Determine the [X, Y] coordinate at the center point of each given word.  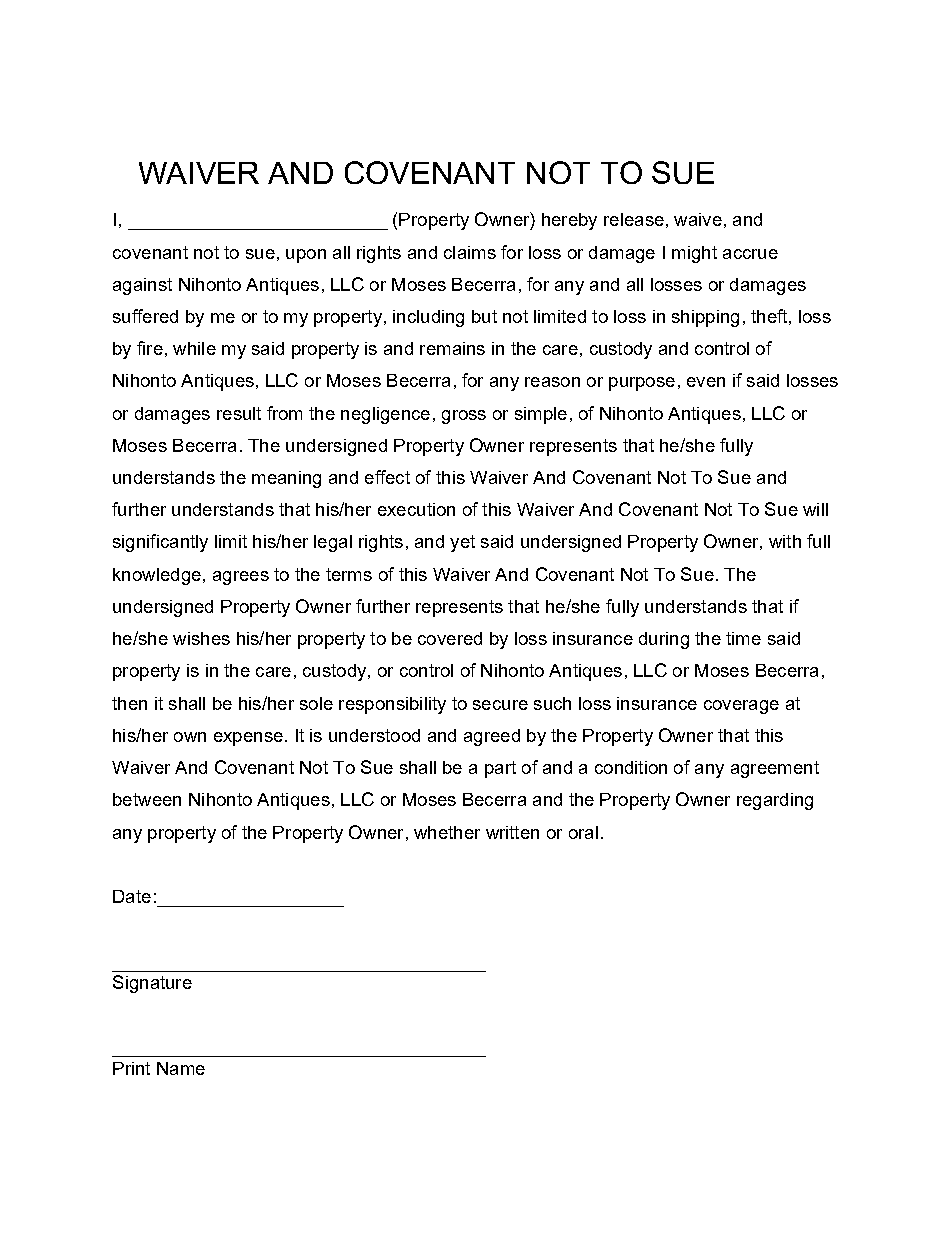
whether [447, 832]
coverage [741, 707]
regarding [775, 801]
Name [181, 1068]
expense [248, 739]
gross [464, 417]
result [239, 413]
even [706, 382]
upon [306, 256]
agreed [492, 737]
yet [462, 543]
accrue [750, 254]
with [785, 541]
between [147, 799]
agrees [241, 578]
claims [470, 252]
